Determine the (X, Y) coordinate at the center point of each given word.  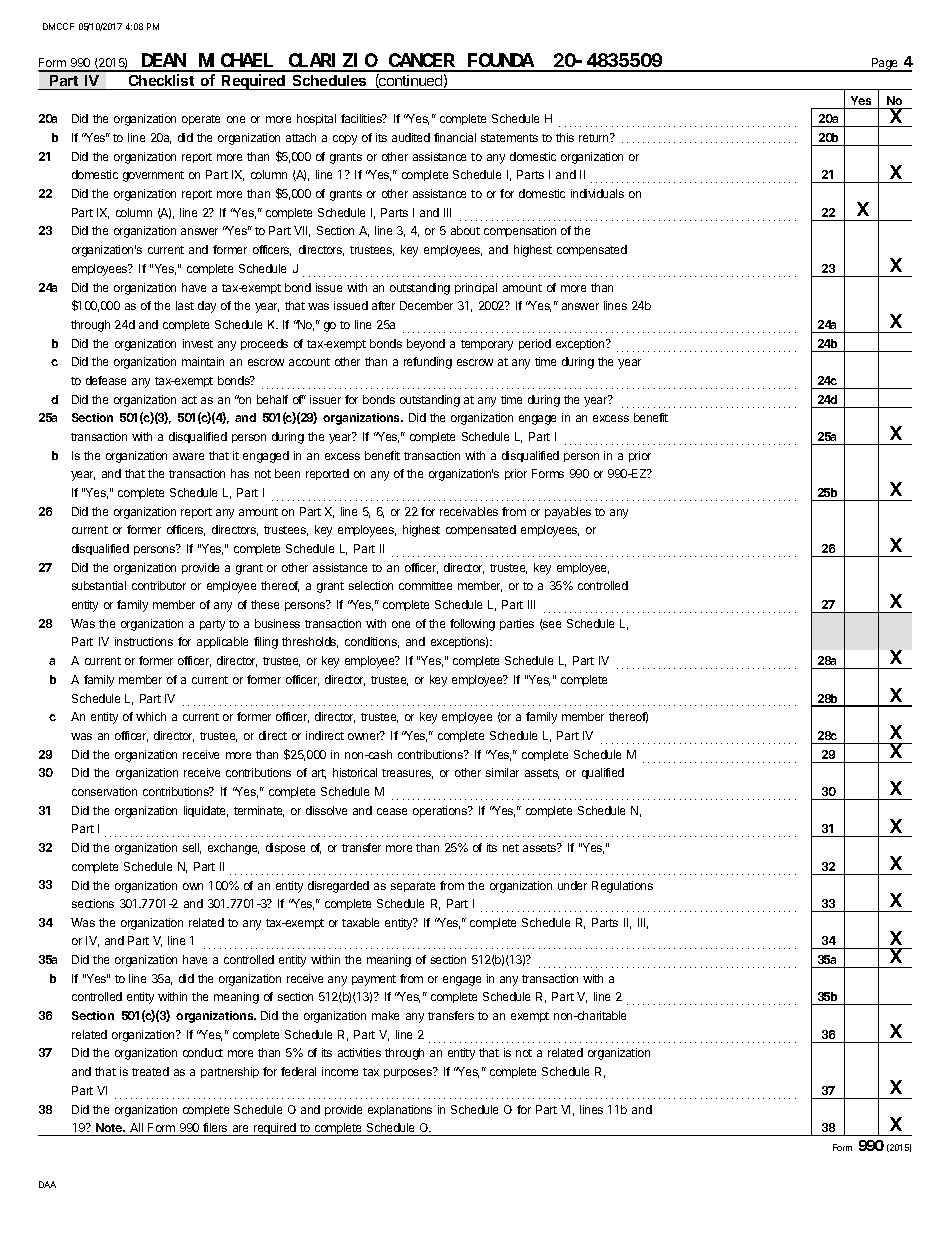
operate (201, 120)
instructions (144, 641)
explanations (400, 1110)
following (472, 625)
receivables (469, 511)
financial (455, 137)
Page (885, 65)
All (136, 1127)
